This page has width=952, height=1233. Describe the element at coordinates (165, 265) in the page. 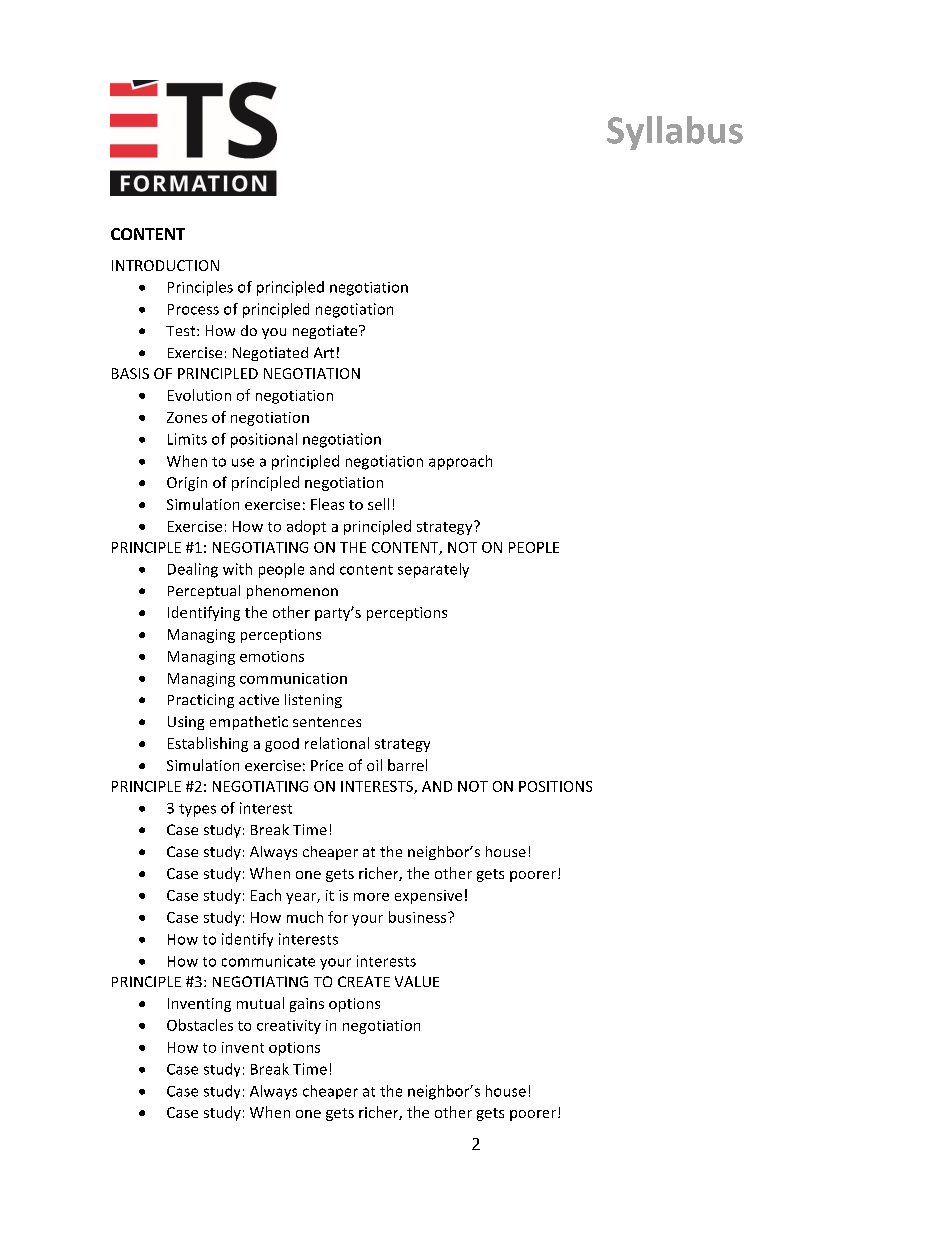

I see `INTRODUCTION` at that location.
